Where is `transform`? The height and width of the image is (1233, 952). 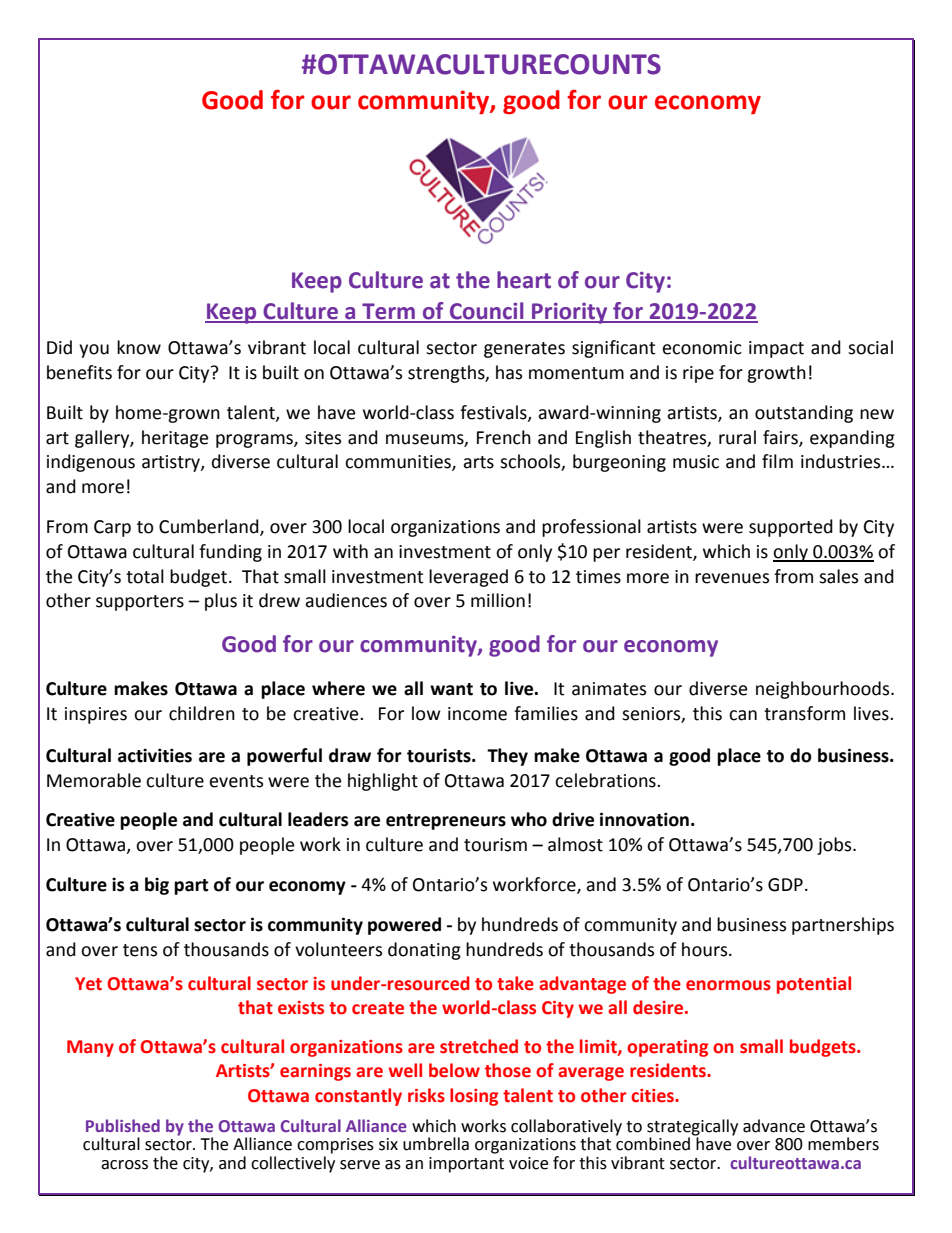 transform is located at coordinates (804, 713).
